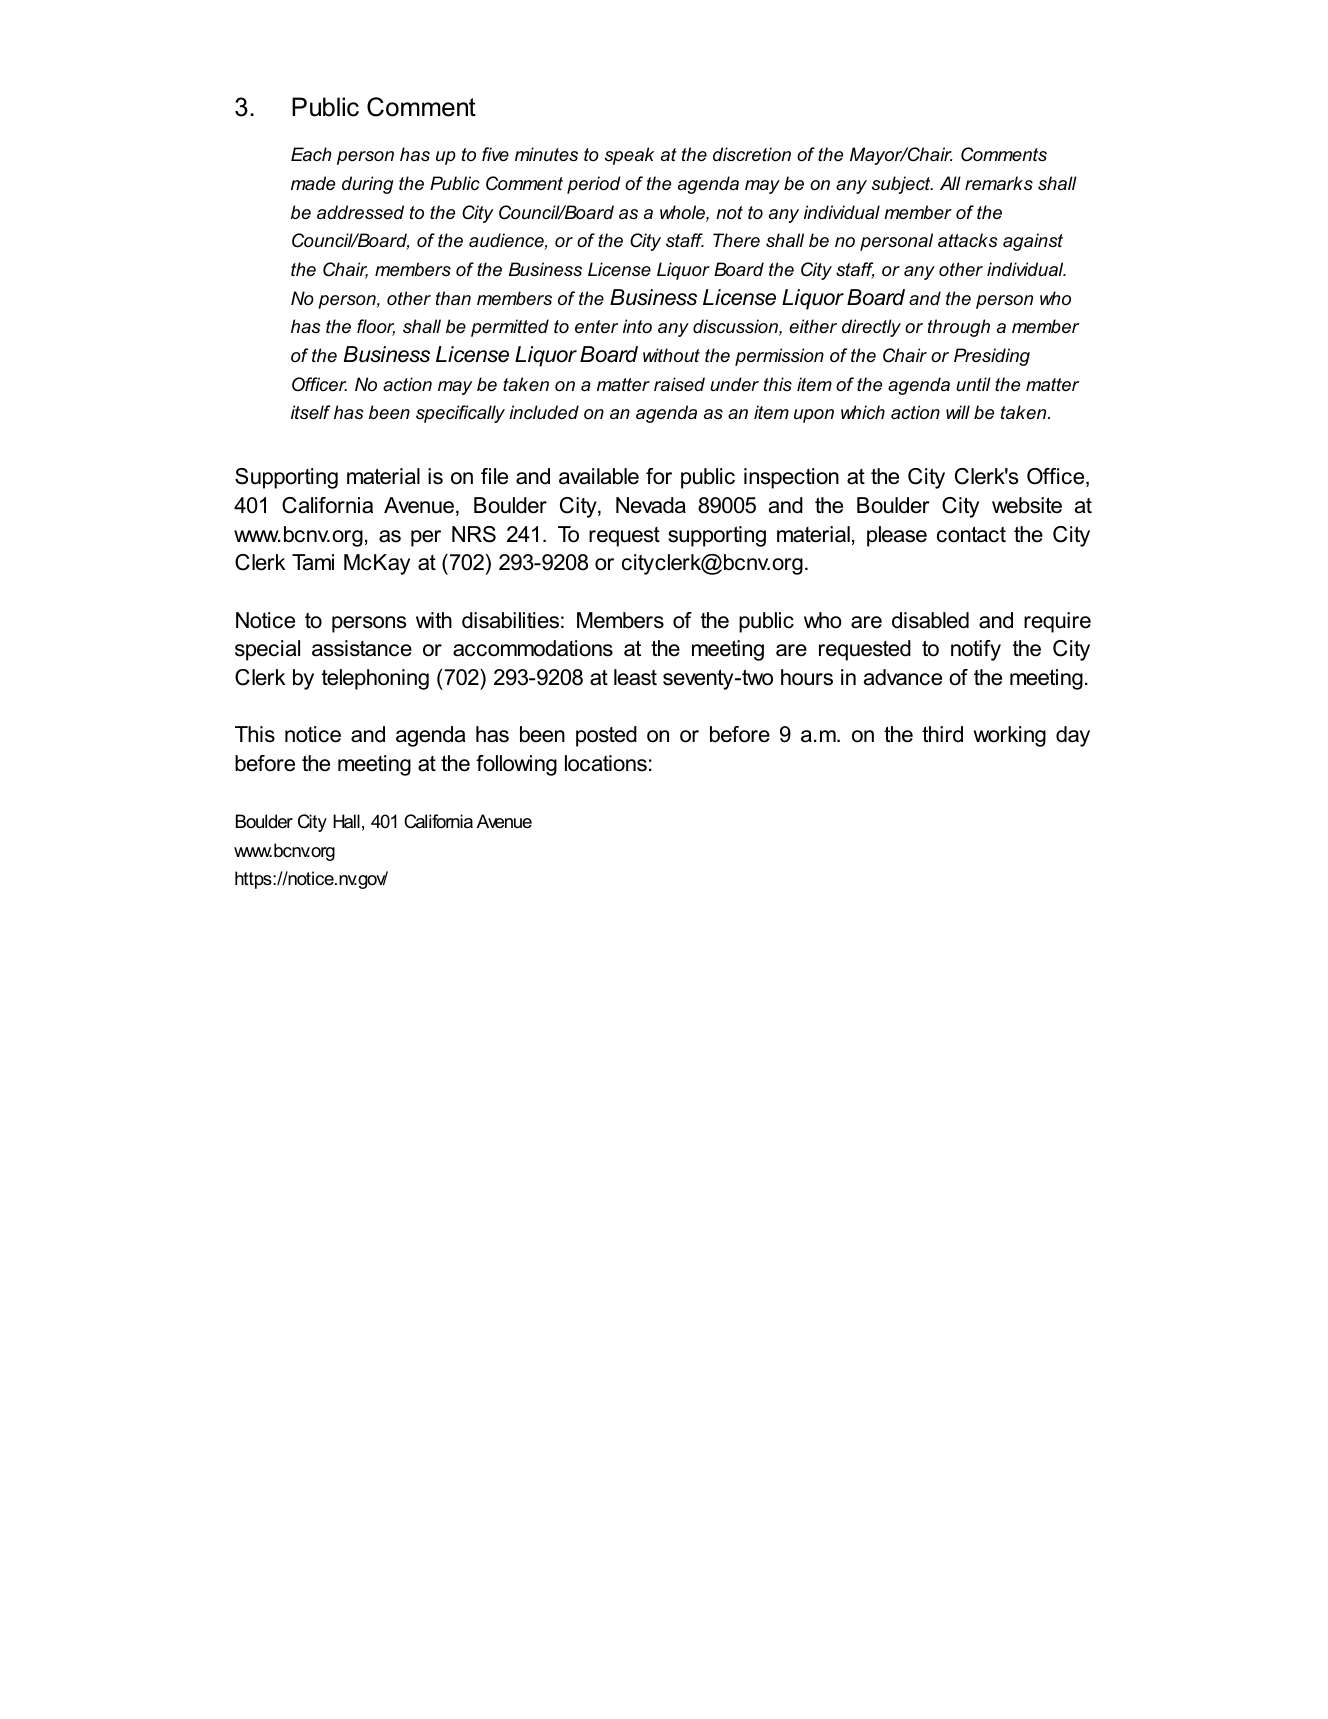  I want to click on accommodations, so click(533, 648).
